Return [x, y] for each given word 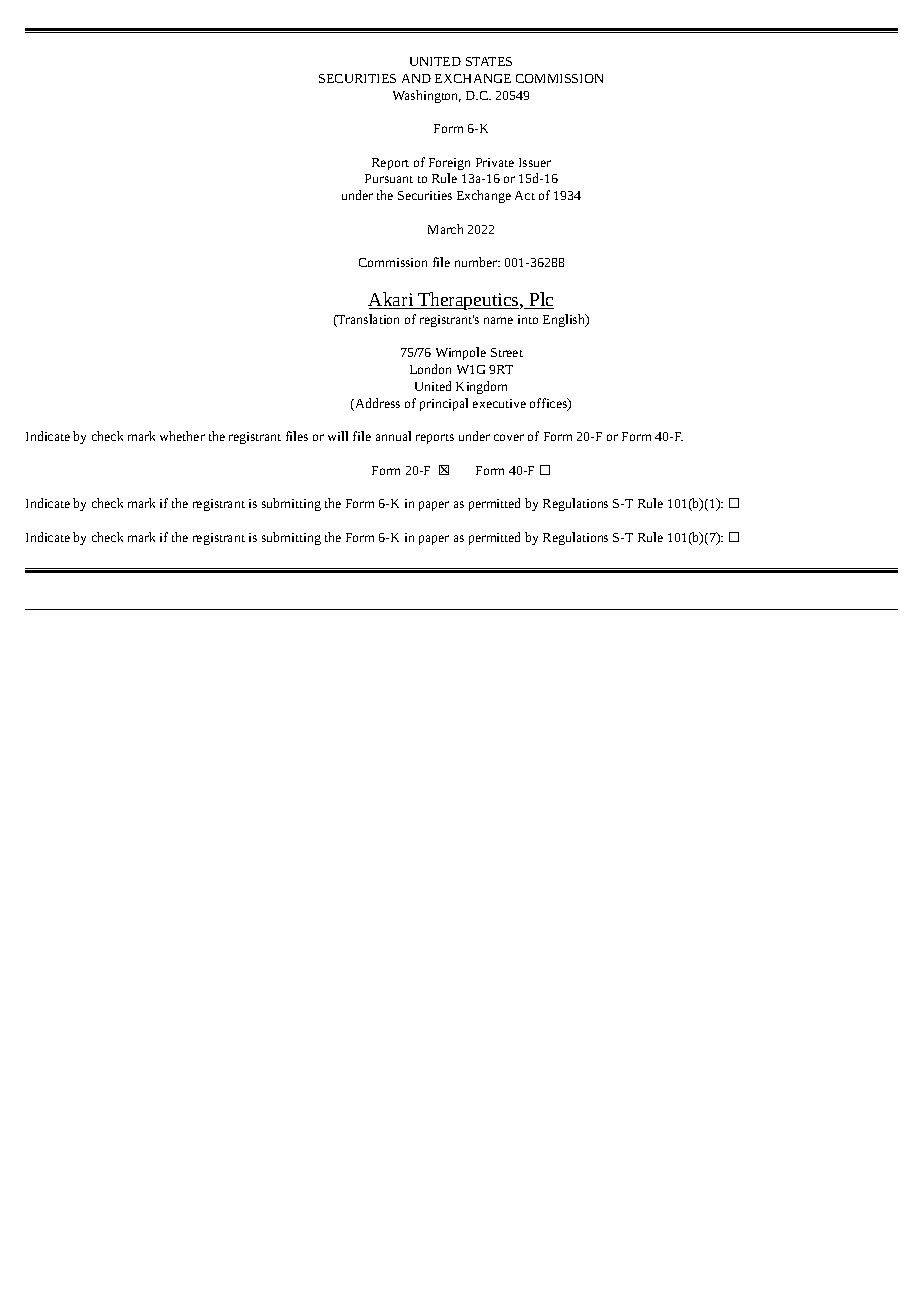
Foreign [449, 164]
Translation [367, 320]
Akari [392, 300]
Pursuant [389, 178]
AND [416, 78]
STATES [489, 61]
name [498, 320]
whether [182, 436]
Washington [427, 96]
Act [525, 195]
